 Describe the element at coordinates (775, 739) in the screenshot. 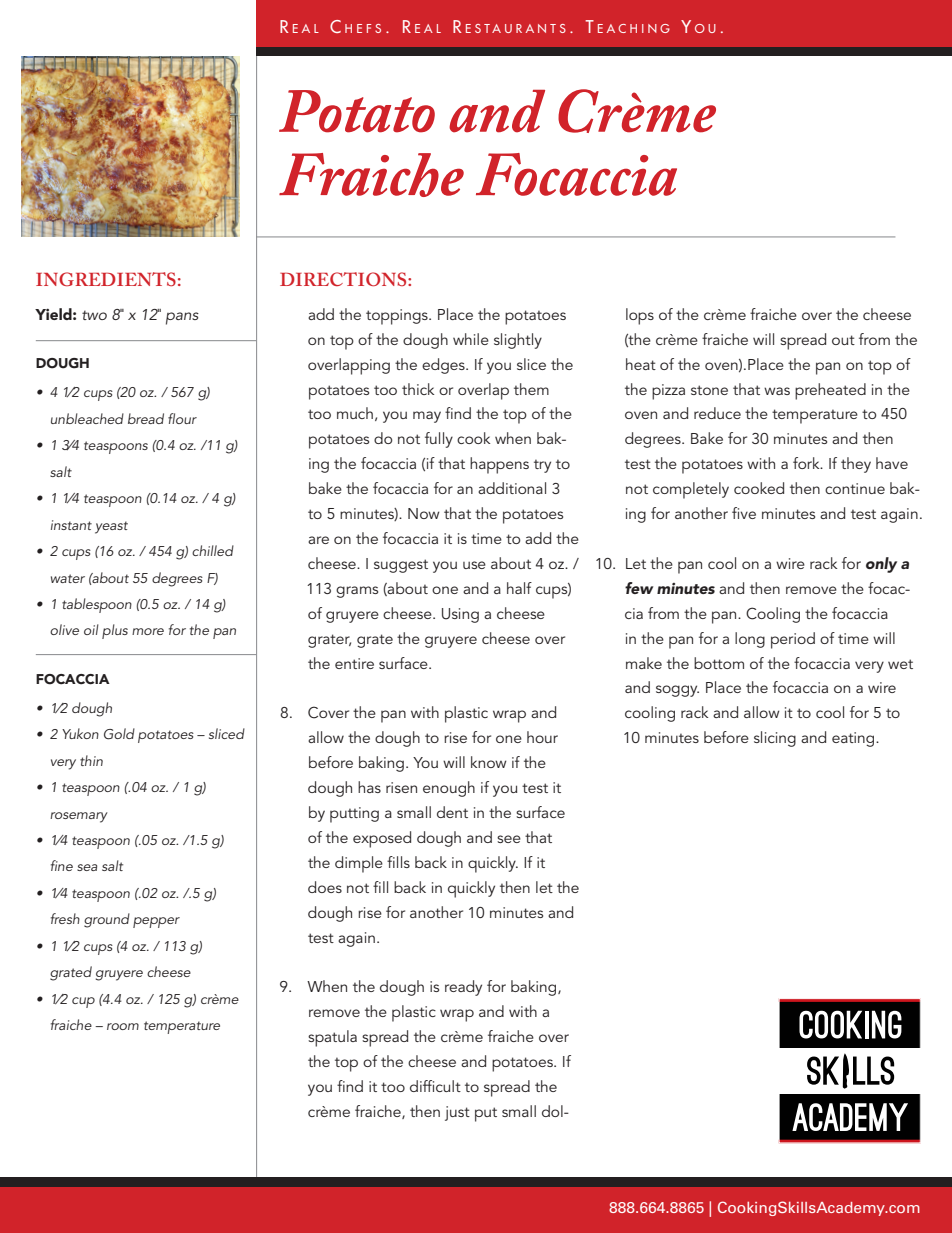

I see `slicing` at that location.
